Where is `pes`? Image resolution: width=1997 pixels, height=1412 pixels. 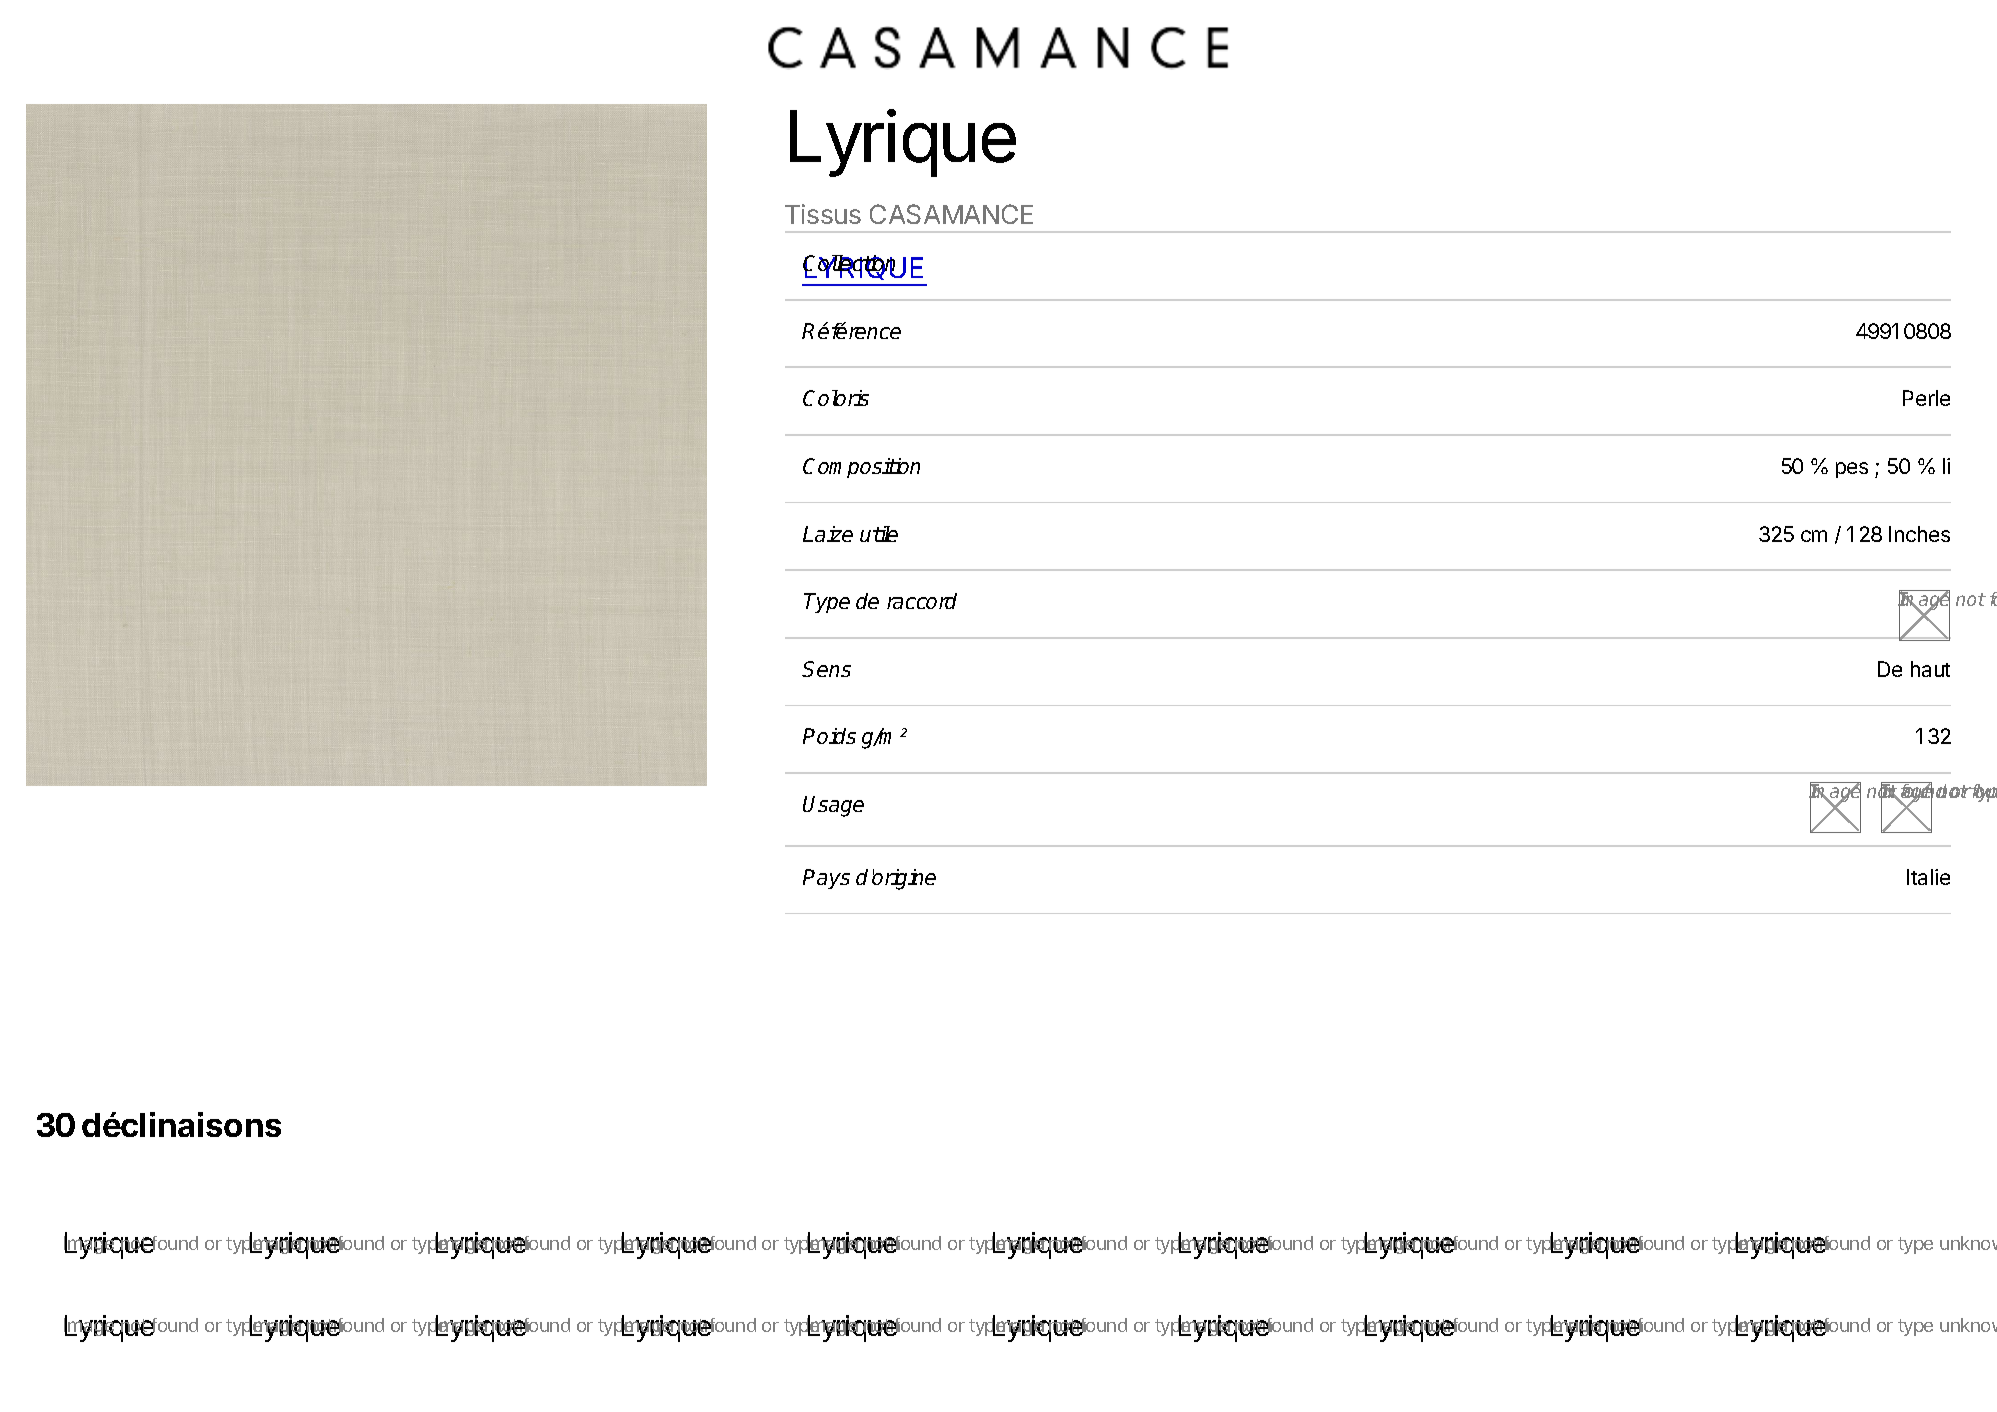 pes is located at coordinates (1852, 470).
